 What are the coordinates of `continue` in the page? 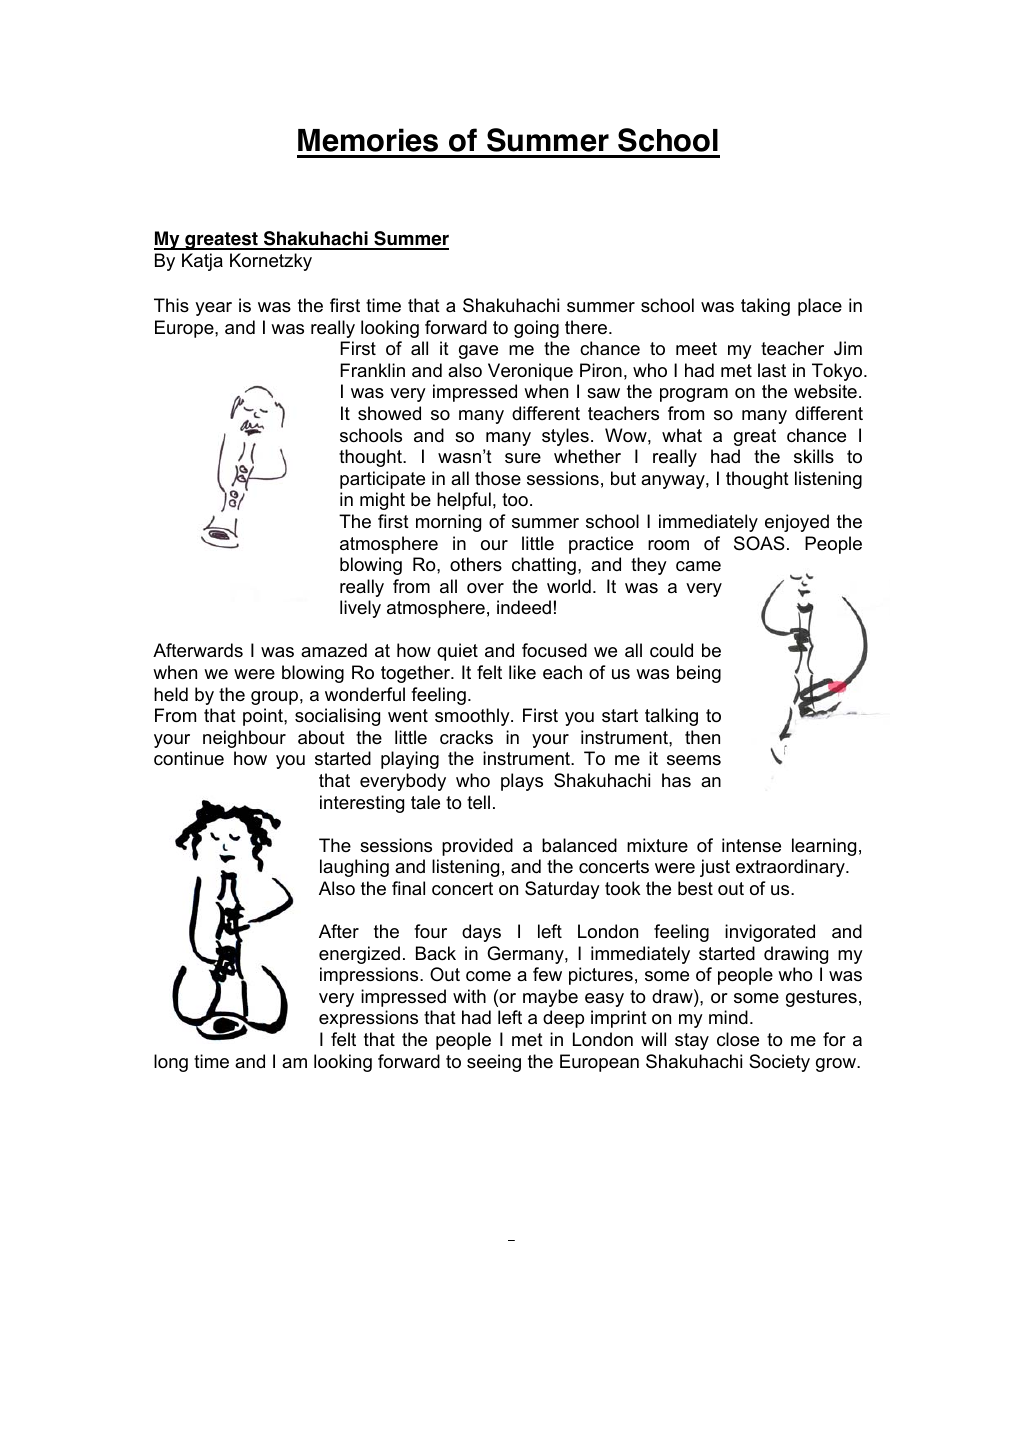 It's located at (189, 758).
